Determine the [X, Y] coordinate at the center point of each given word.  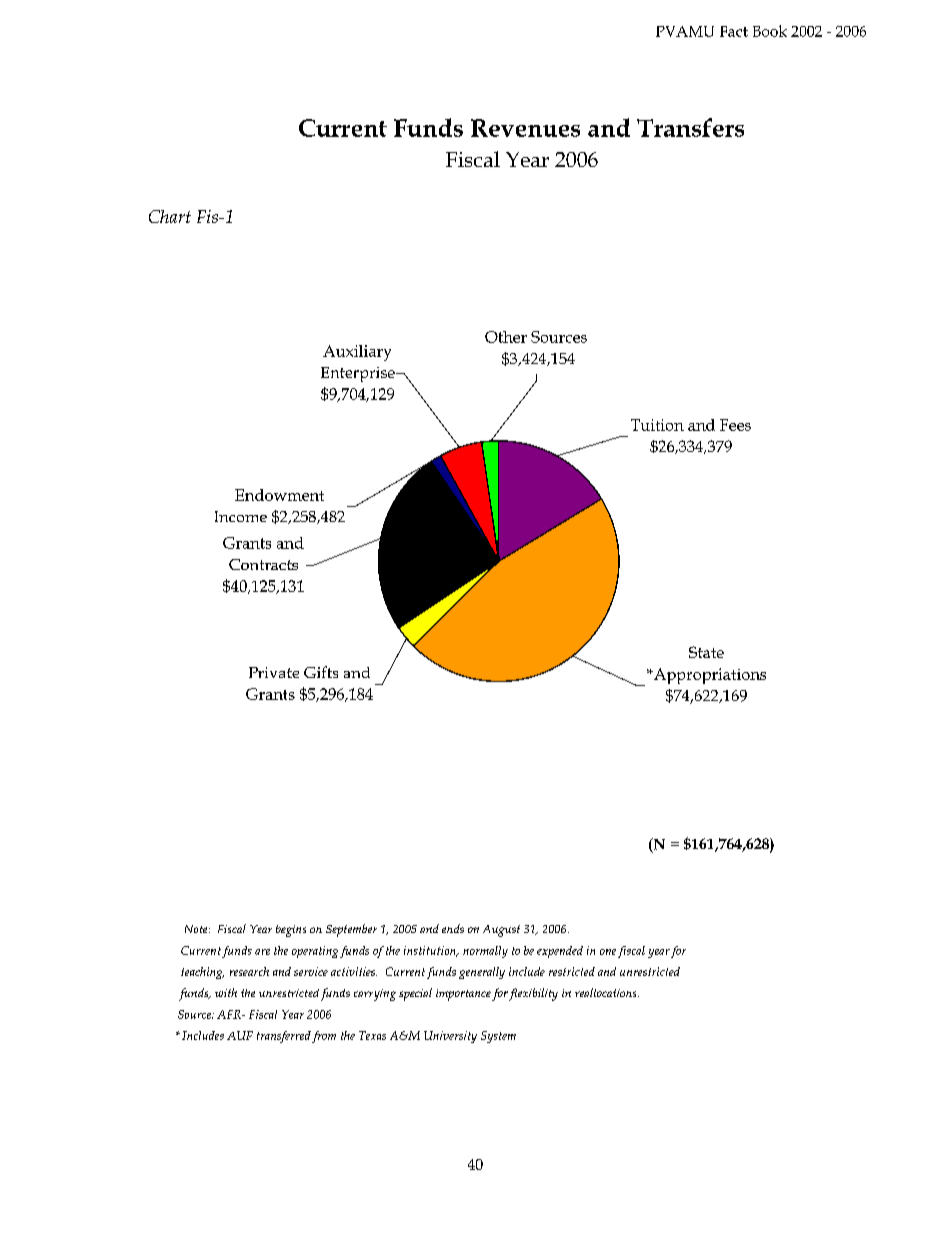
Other [506, 337]
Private [274, 672]
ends [453, 928]
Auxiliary [357, 353]
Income [241, 516]
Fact [734, 31]
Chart [170, 216]
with [226, 992]
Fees [735, 425]
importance [463, 995]
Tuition [657, 425]
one [608, 952]
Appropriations [709, 676]
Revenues [525, 128]
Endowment [279, 495]
